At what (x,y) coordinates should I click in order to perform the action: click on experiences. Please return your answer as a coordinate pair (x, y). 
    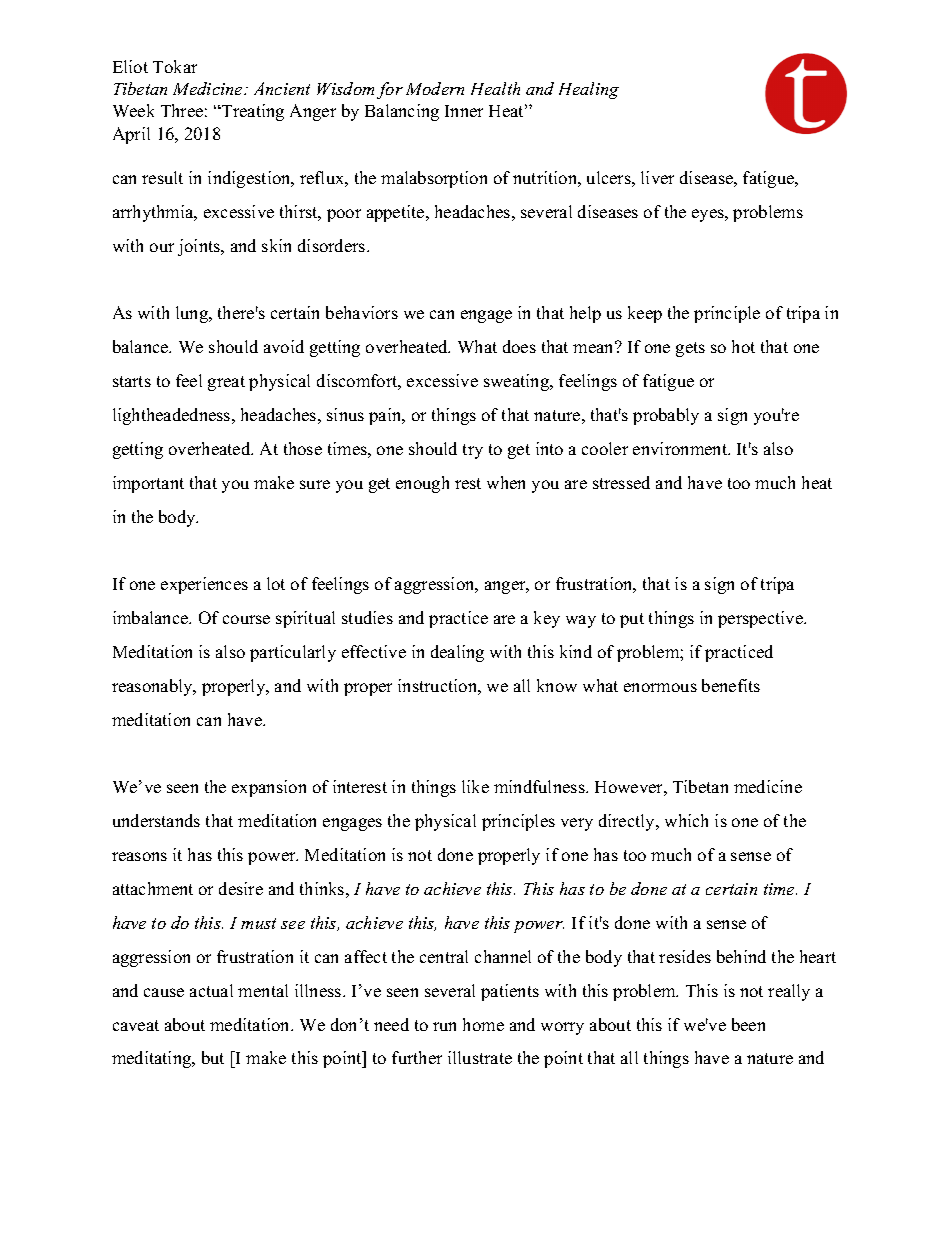
    Looking at the image, I should click on (204, 585).
